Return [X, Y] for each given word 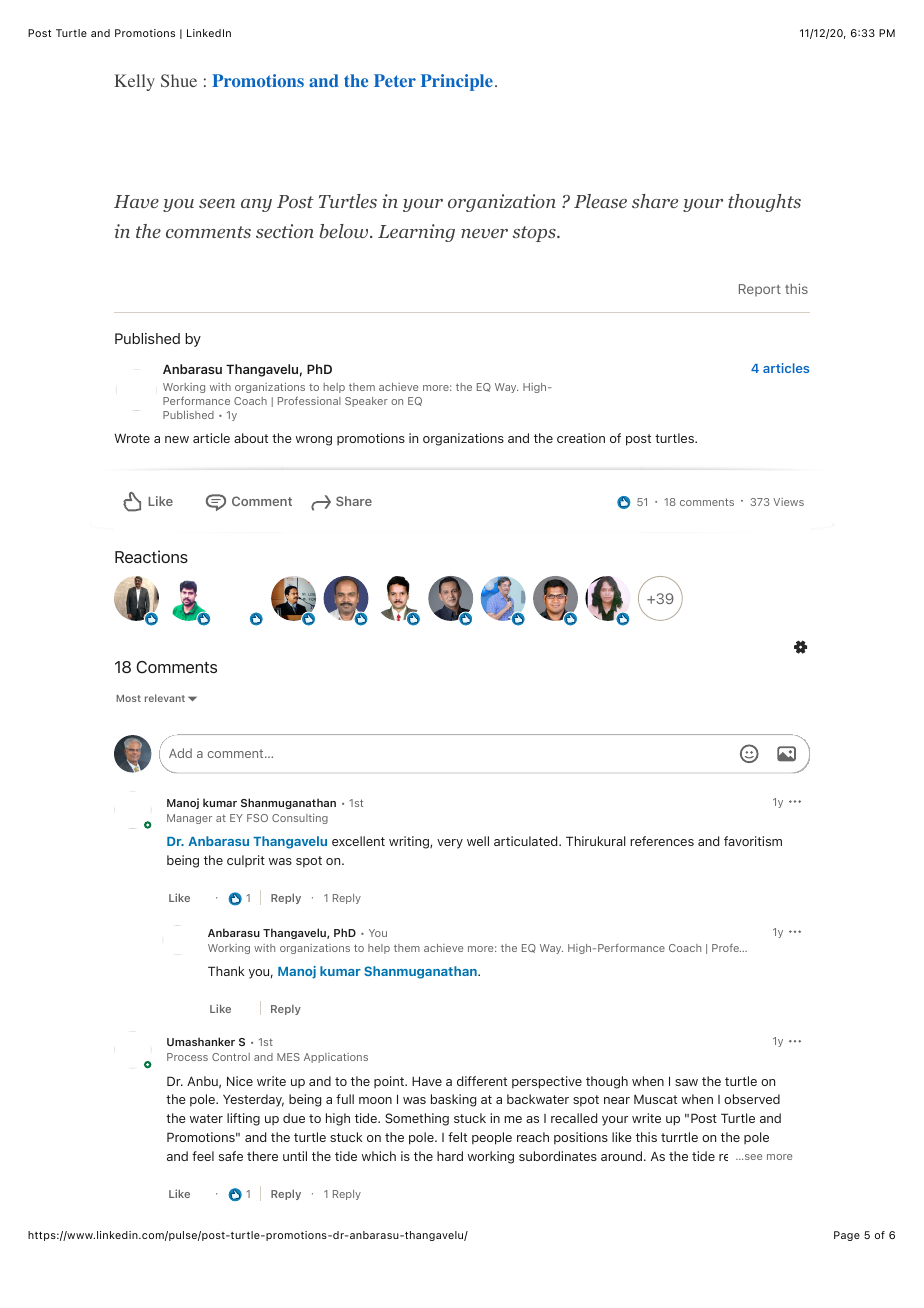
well [478, 841]
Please [600, 201]
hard [450, 1156]
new [177, 439]
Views [788, 502]
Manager [189, 819]
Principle [457, 82]
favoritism [753, 841]
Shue [179, 80]
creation [581, 438]
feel [203, 1156]
